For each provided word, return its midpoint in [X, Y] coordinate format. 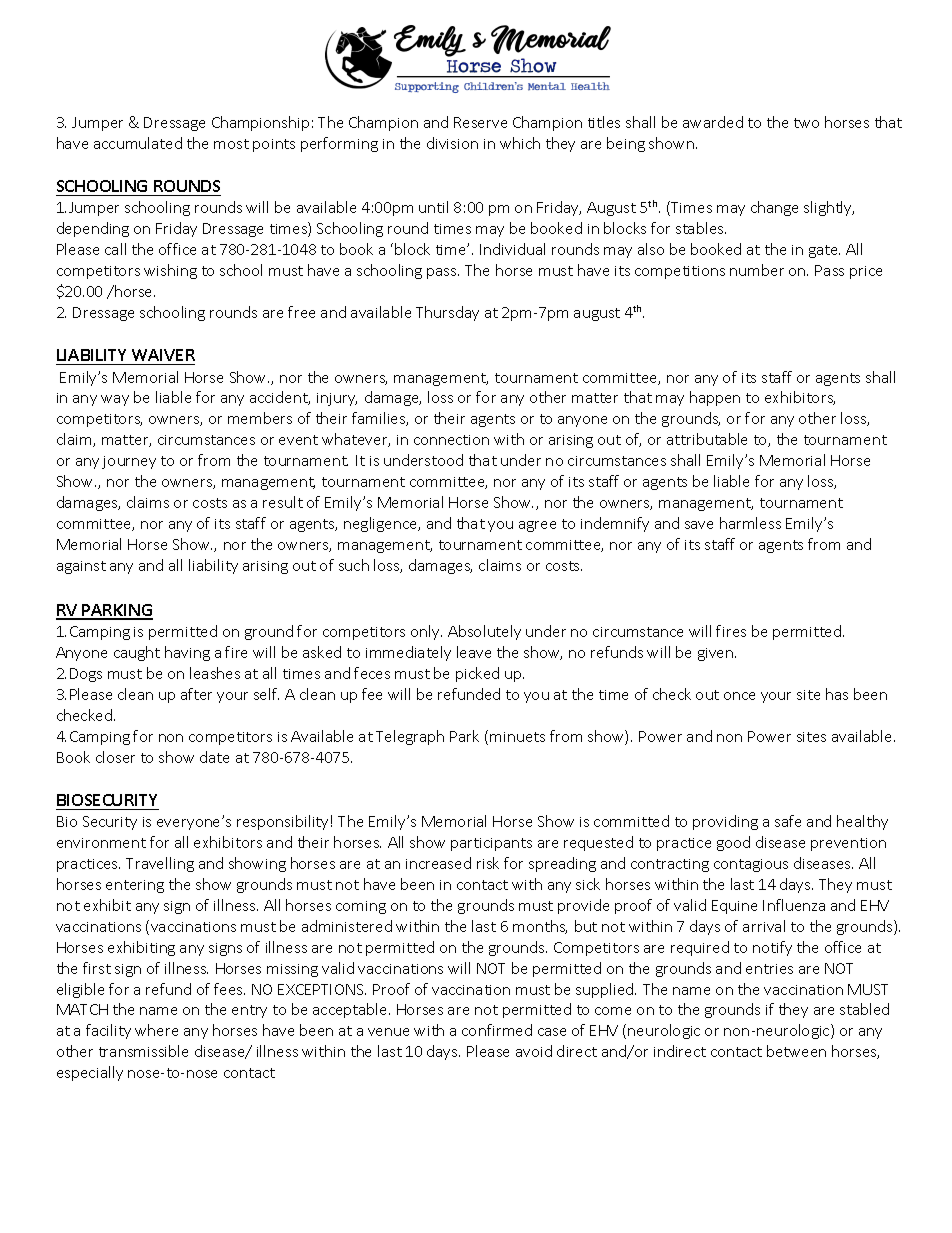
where [156, 1030]
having [187, 653]
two [806, 123]
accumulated [138, 143]
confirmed [497, 1030]
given [717, 654]
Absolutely [484, 632]
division [452, 143]
